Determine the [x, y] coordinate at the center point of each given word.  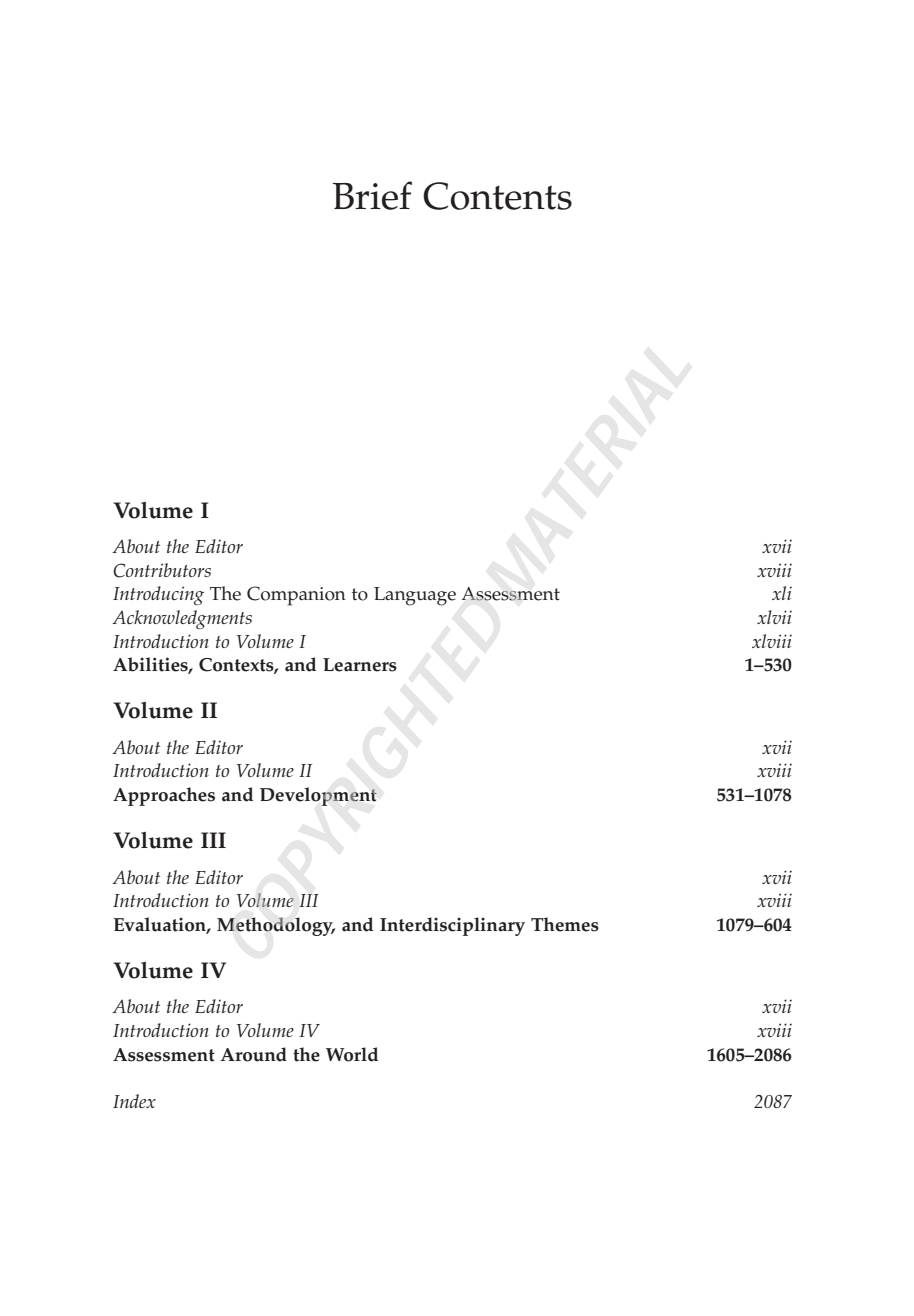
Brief [372, 195]
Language [415, 596]
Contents [497, 196]
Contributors [162, 570]
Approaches [164, 796]
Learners [360, 665]
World [352, 1054]
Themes [565, 924]
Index [134, 1101]
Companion [296, 596]
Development [318, 796]
